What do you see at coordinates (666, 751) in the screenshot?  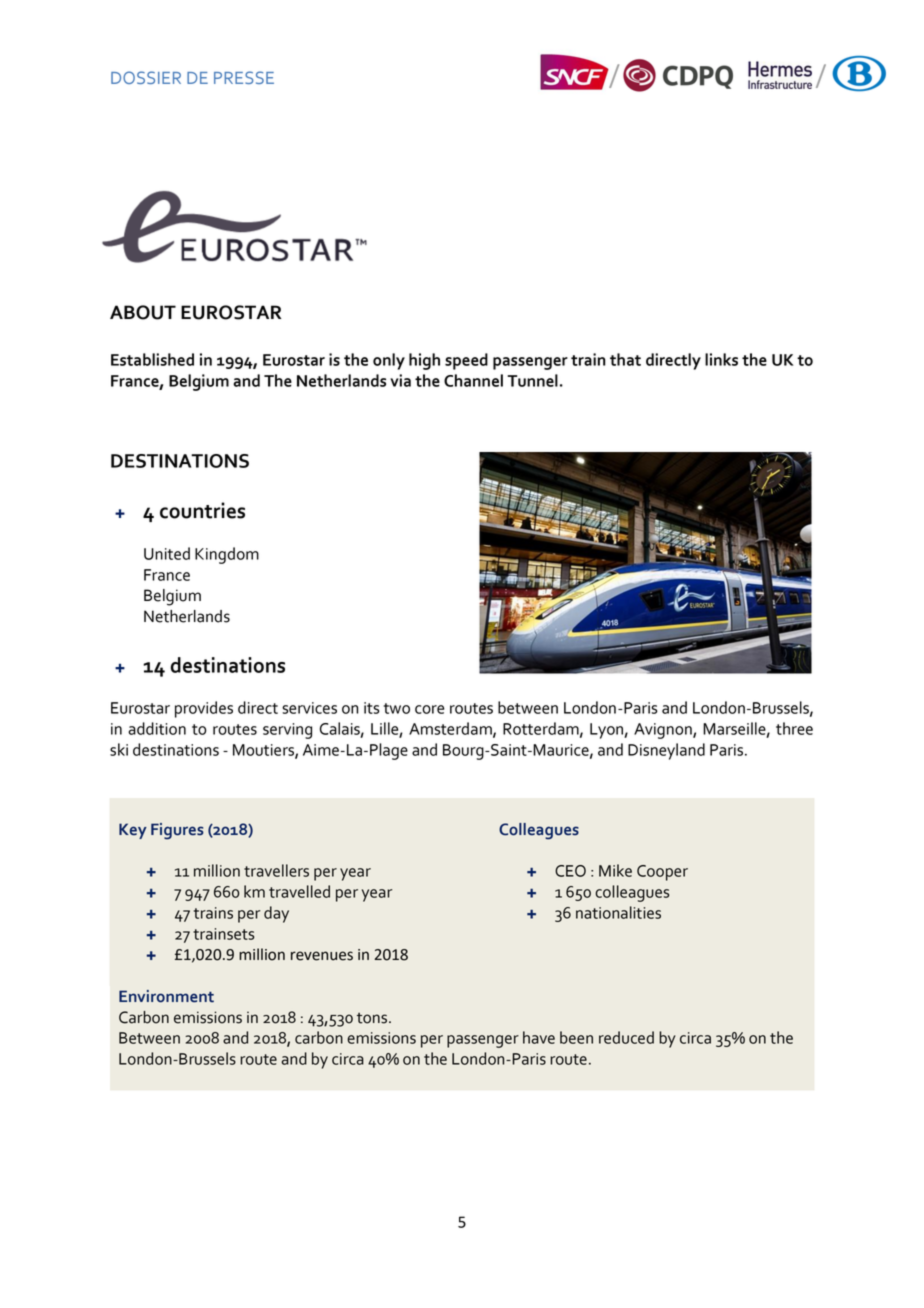 I see `Disneyland` at bounding box center [666, 751].
